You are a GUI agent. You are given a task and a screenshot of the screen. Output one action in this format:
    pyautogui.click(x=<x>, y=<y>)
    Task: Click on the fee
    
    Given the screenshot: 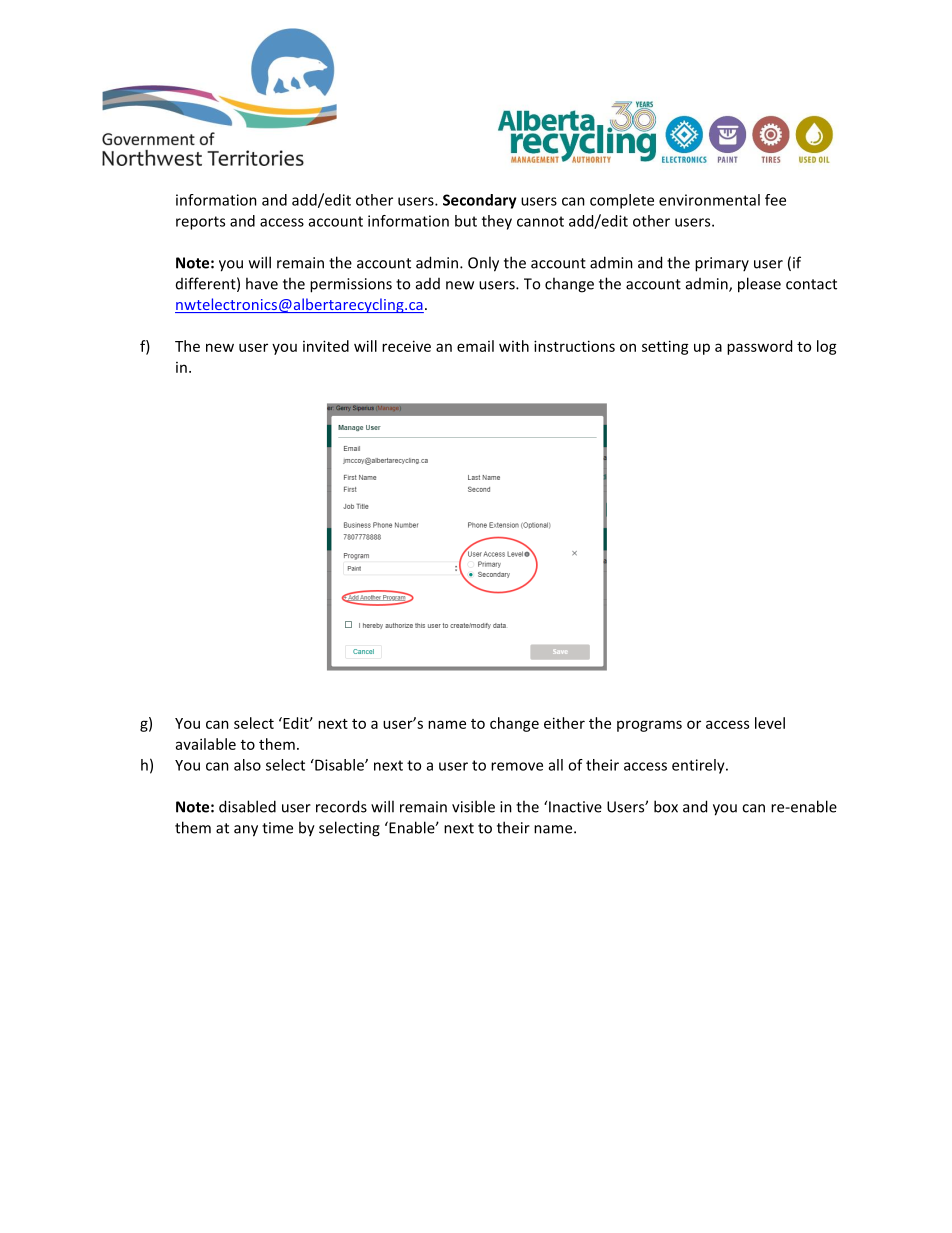 What is the action you would take?
    pyautogui.click(x=775, y=200)
